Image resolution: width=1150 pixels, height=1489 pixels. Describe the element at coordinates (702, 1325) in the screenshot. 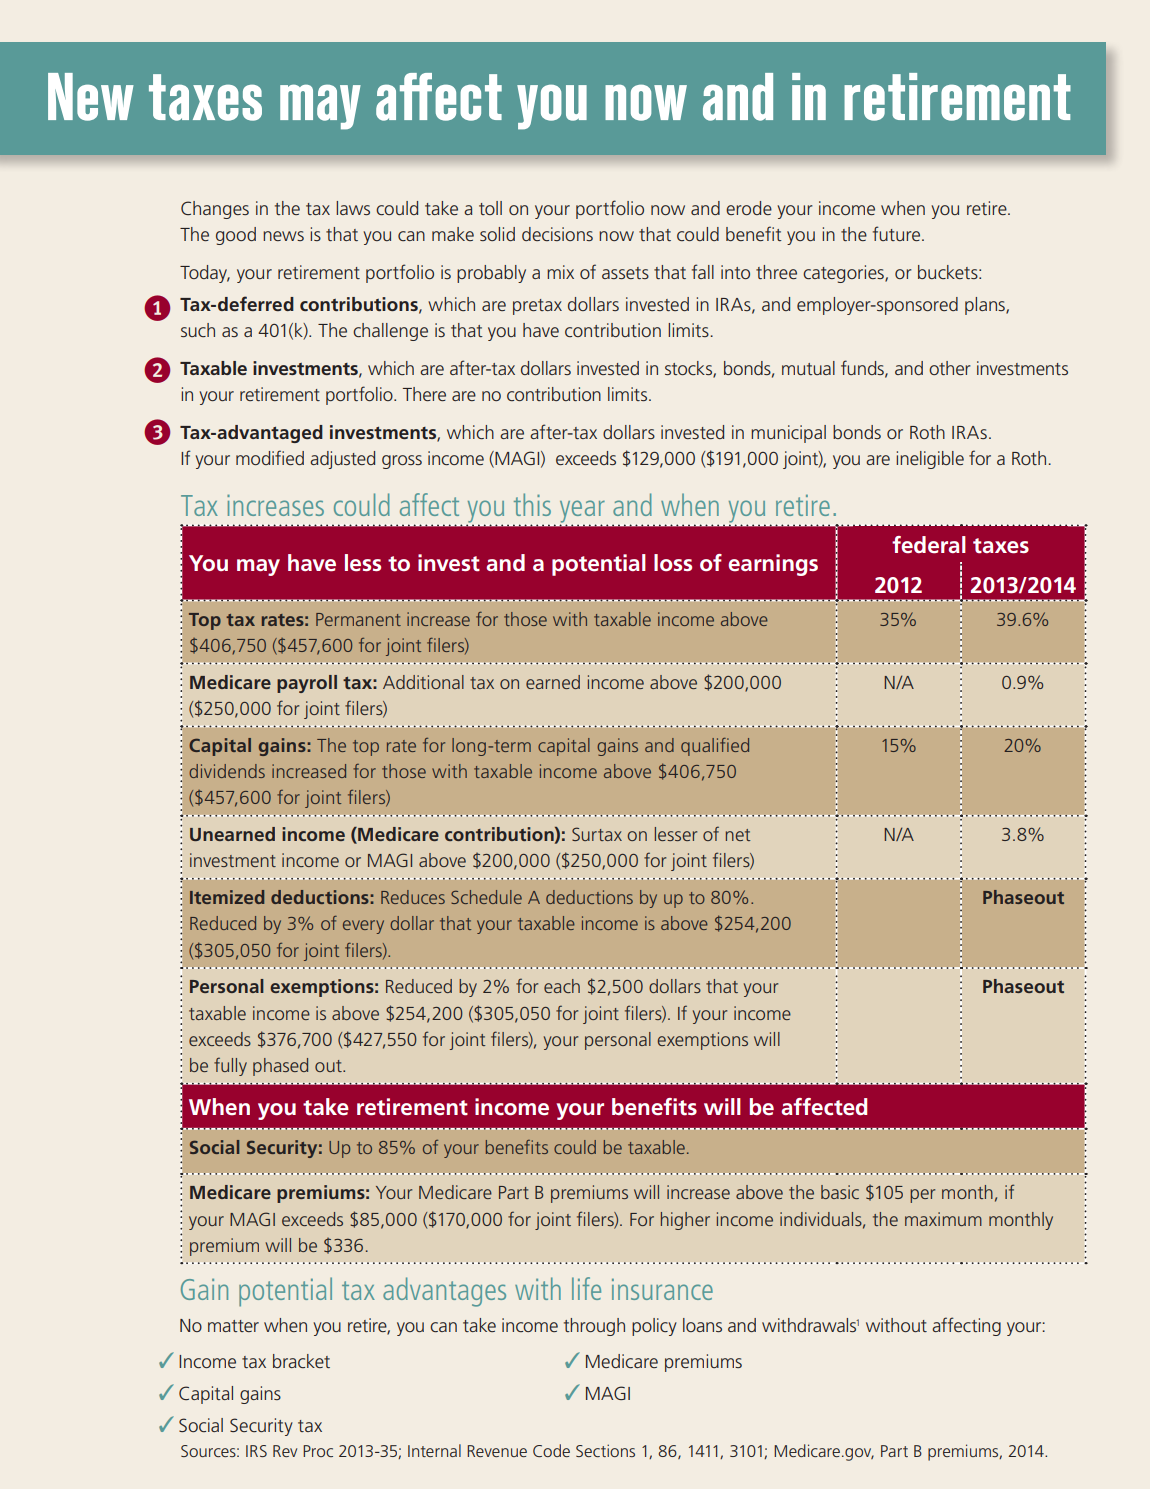

I see `loans` at that location.
